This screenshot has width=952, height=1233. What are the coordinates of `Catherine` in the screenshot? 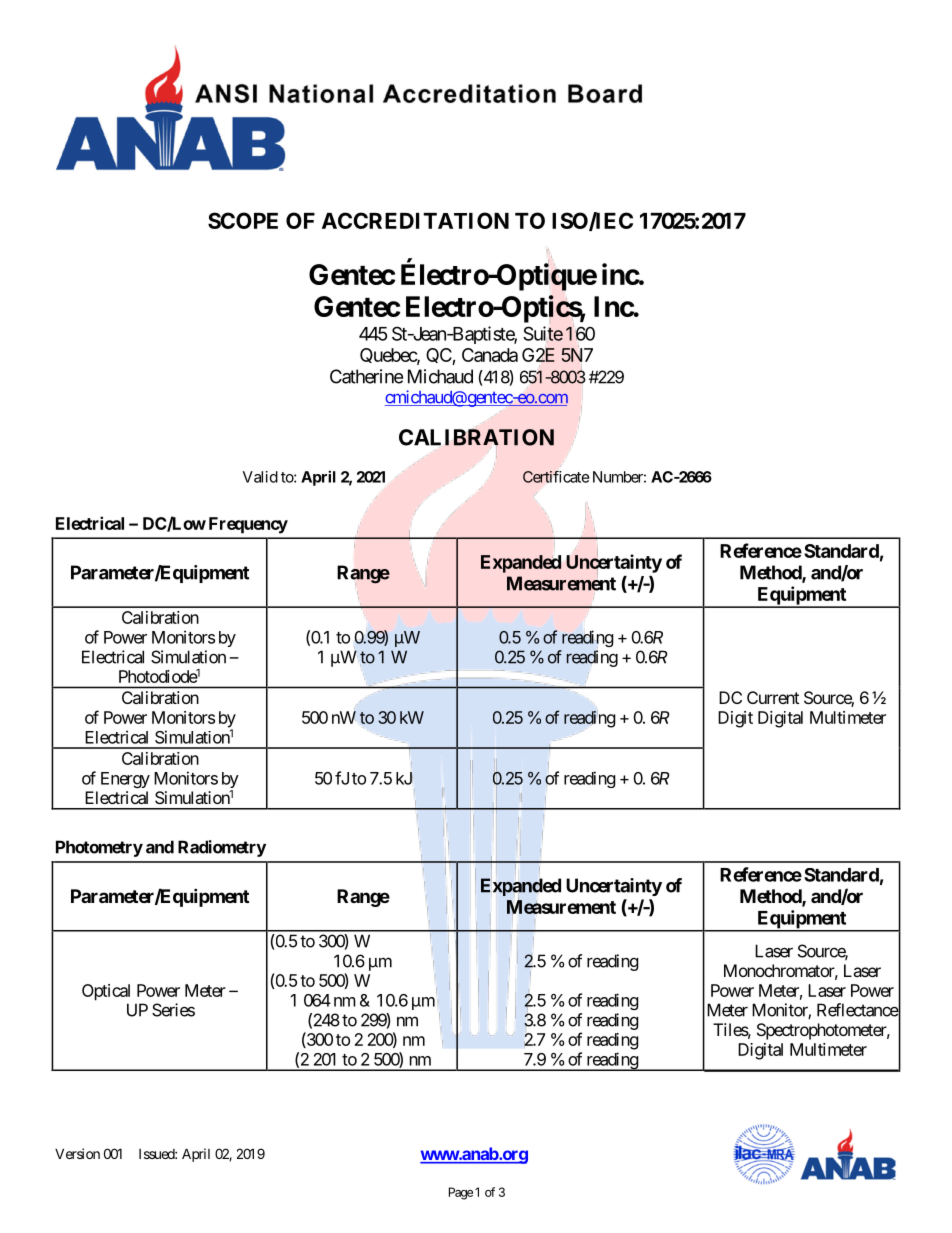 It's located at (366, 376).
